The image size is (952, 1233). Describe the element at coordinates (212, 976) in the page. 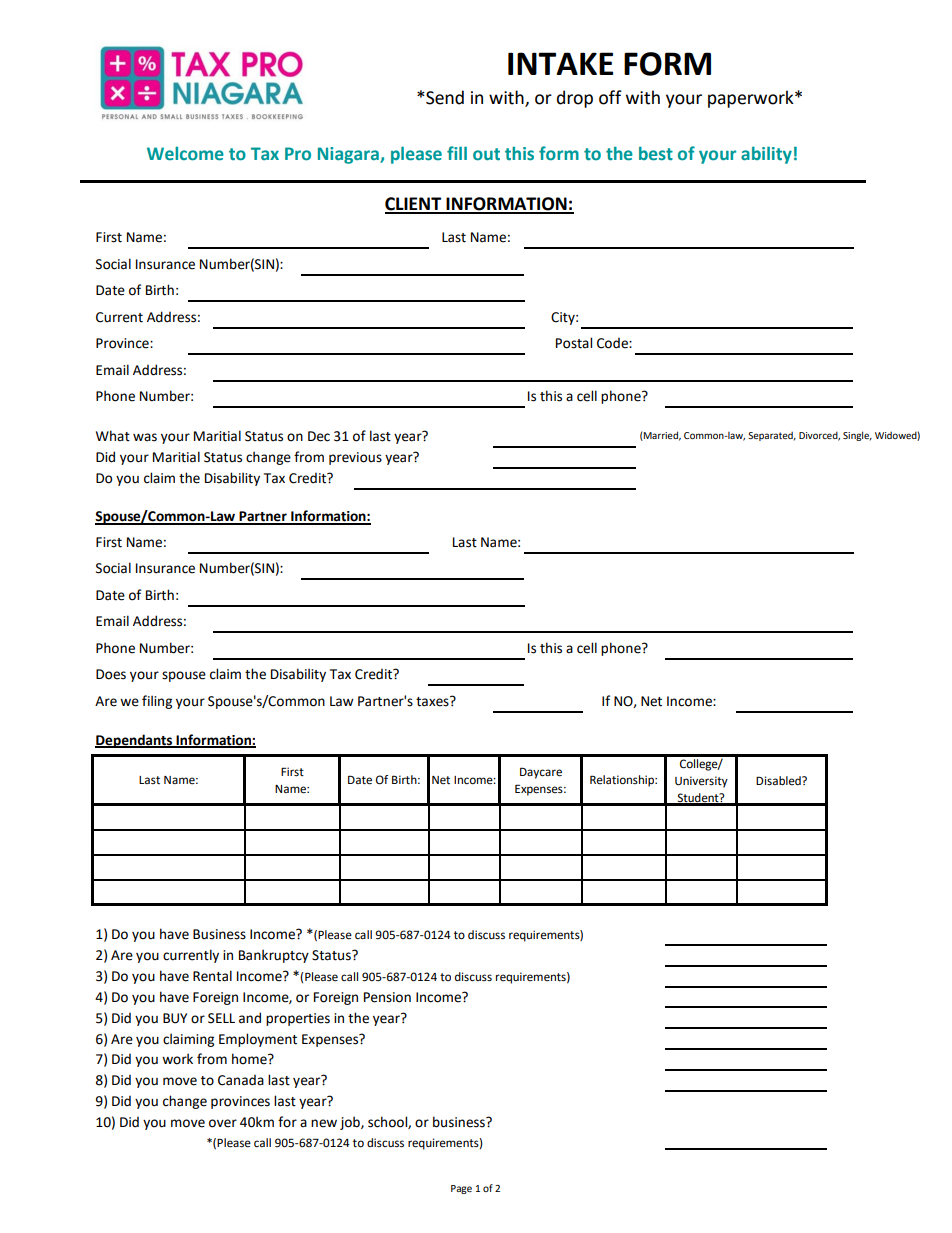

I see `Rental` at that location.
